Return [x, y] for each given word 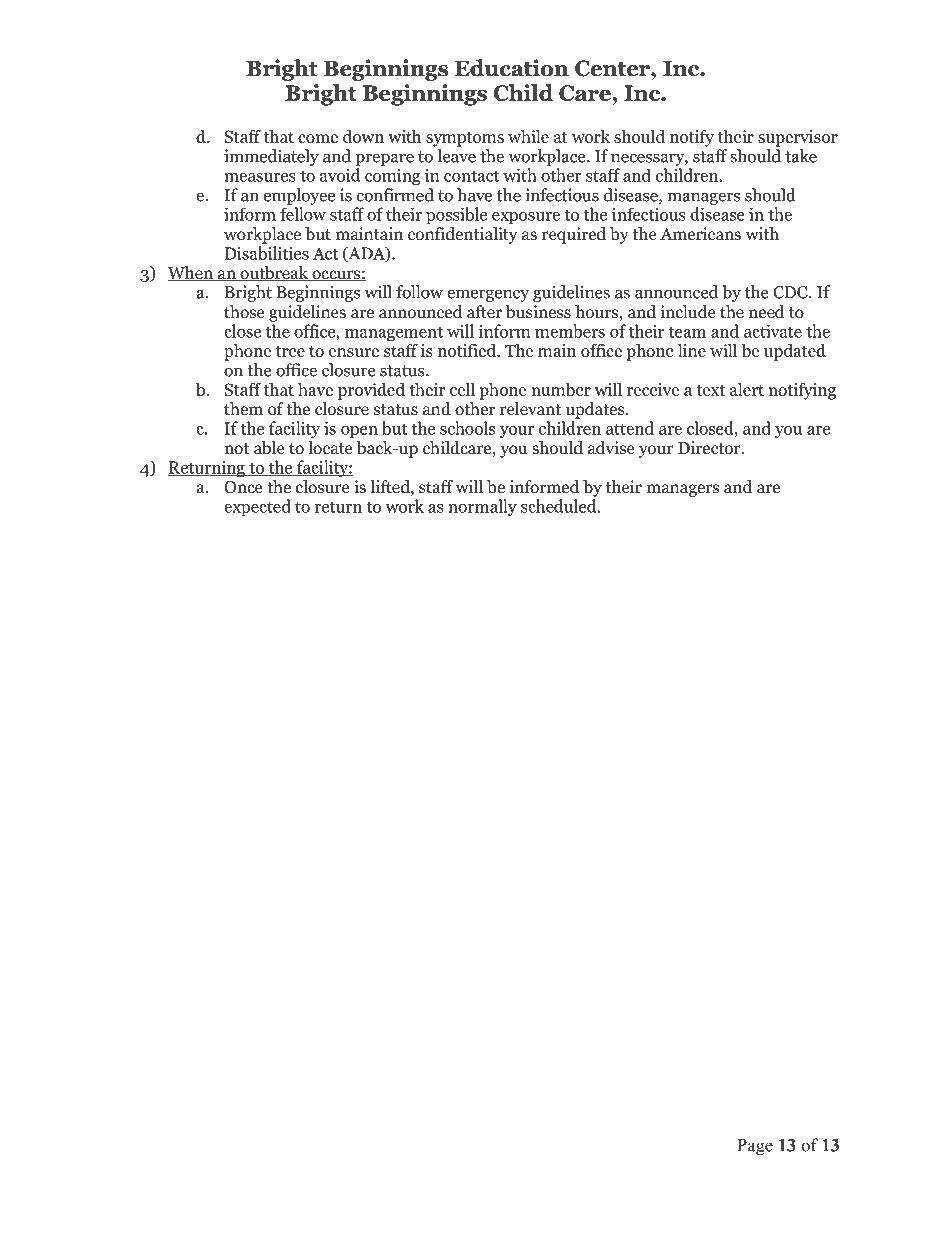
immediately [271, 157]
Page [755, 1147]
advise [611, 447]
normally [482, 507]
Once [243, 487]
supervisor [798, 138]
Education [512, 68]
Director [710, 448]
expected [257, 508]
